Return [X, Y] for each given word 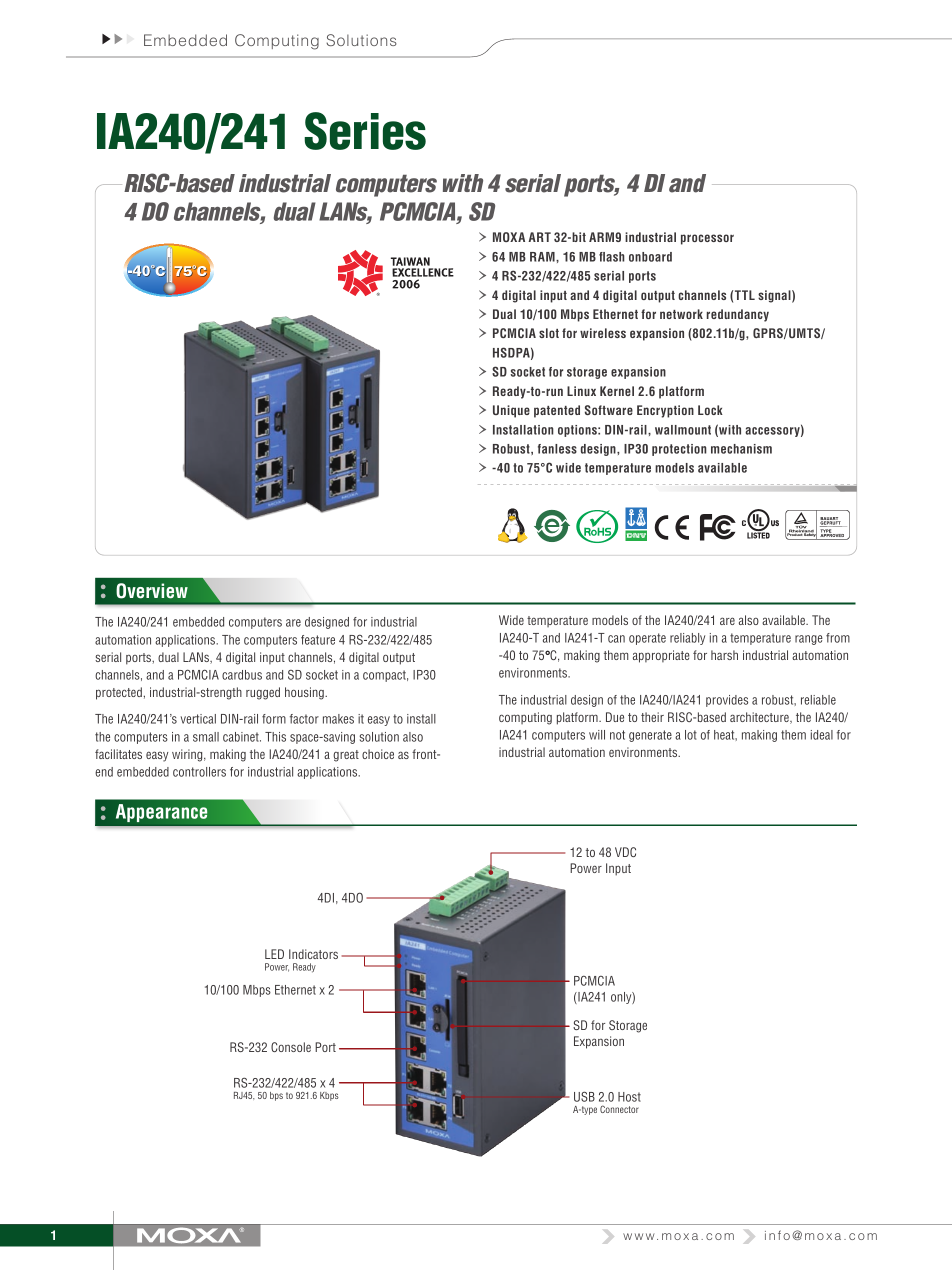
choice [378, 754]
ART [539, 237]
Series [365, 131]
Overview [152, 591]
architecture [760, 718]
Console [291, 1047]
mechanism [741, 449]
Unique [511, 411]
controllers [199, 772]
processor [707, 239]
